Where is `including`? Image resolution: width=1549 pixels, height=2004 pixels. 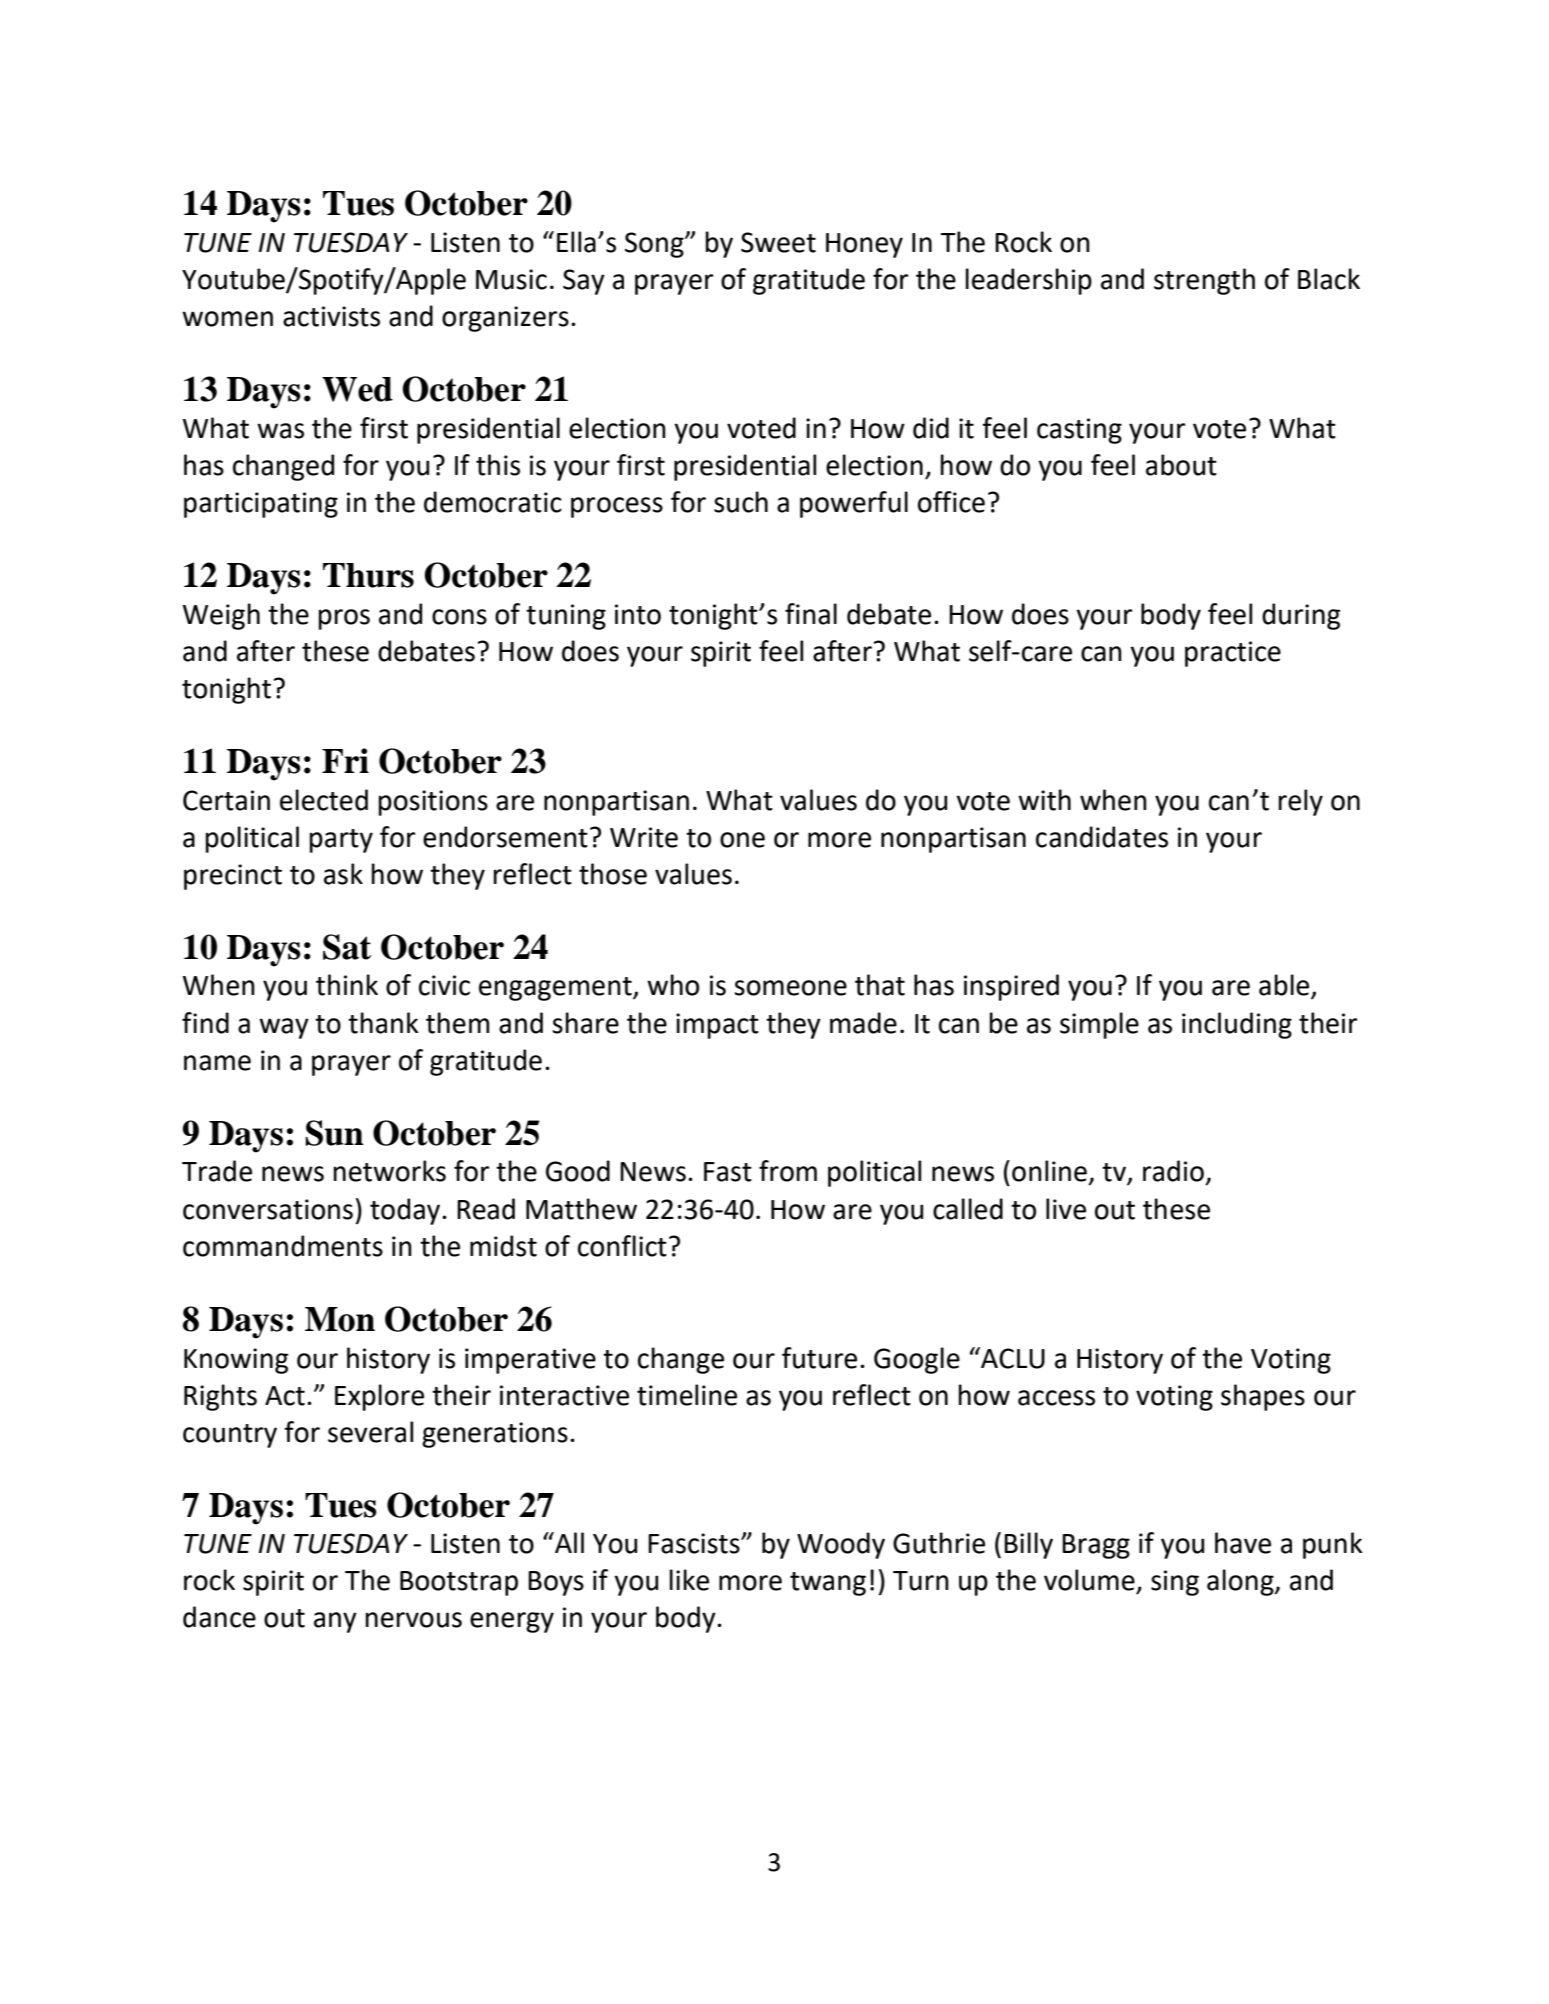
including is located at coordinates (1237, 1025).
